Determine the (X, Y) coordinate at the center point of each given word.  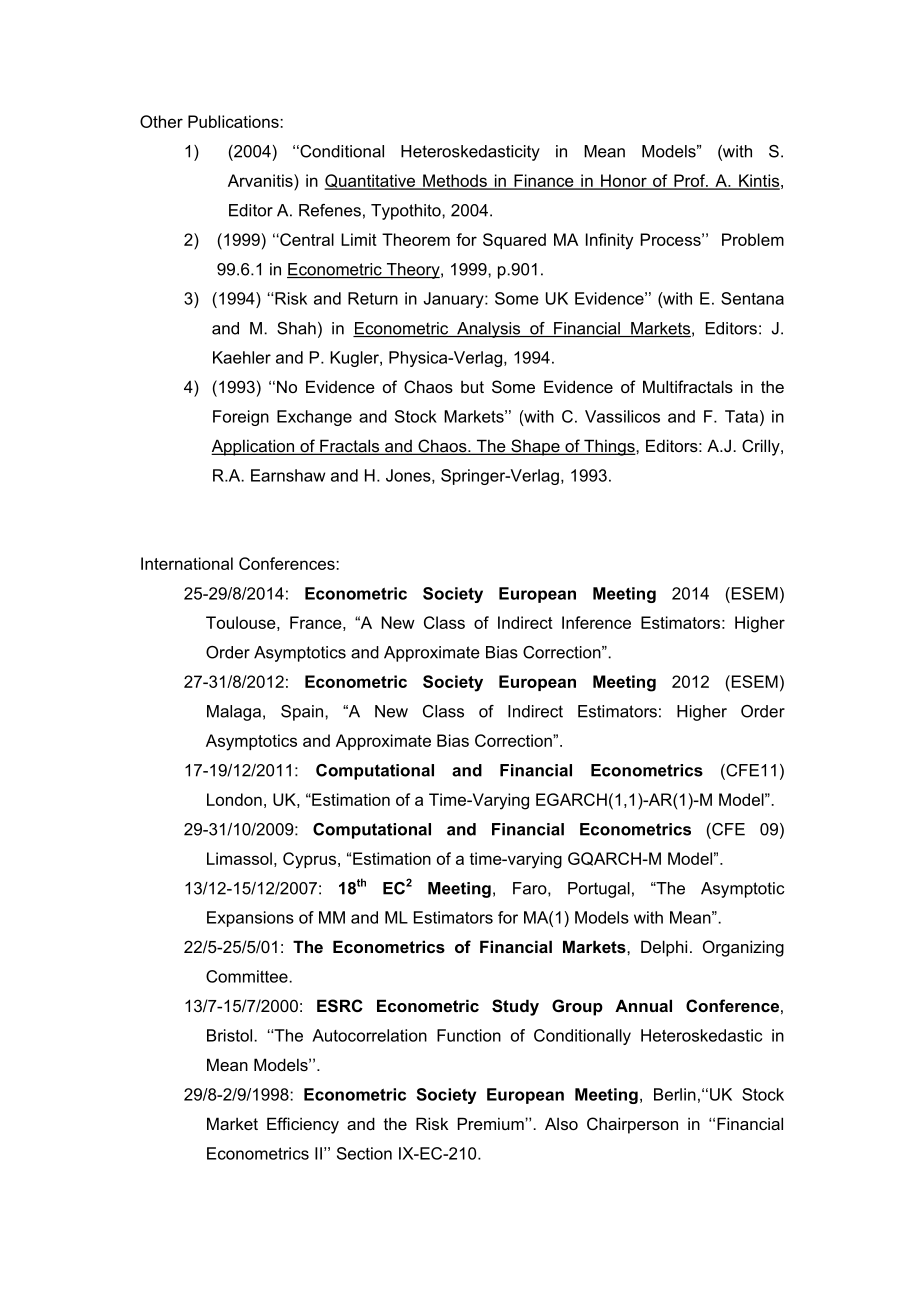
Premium (492, 1123)
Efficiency (303, 1125)
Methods (455, 181)
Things (609, 447)
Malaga (234, 713)
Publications (234, 121)
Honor (624, 181)
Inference (596, 622)
